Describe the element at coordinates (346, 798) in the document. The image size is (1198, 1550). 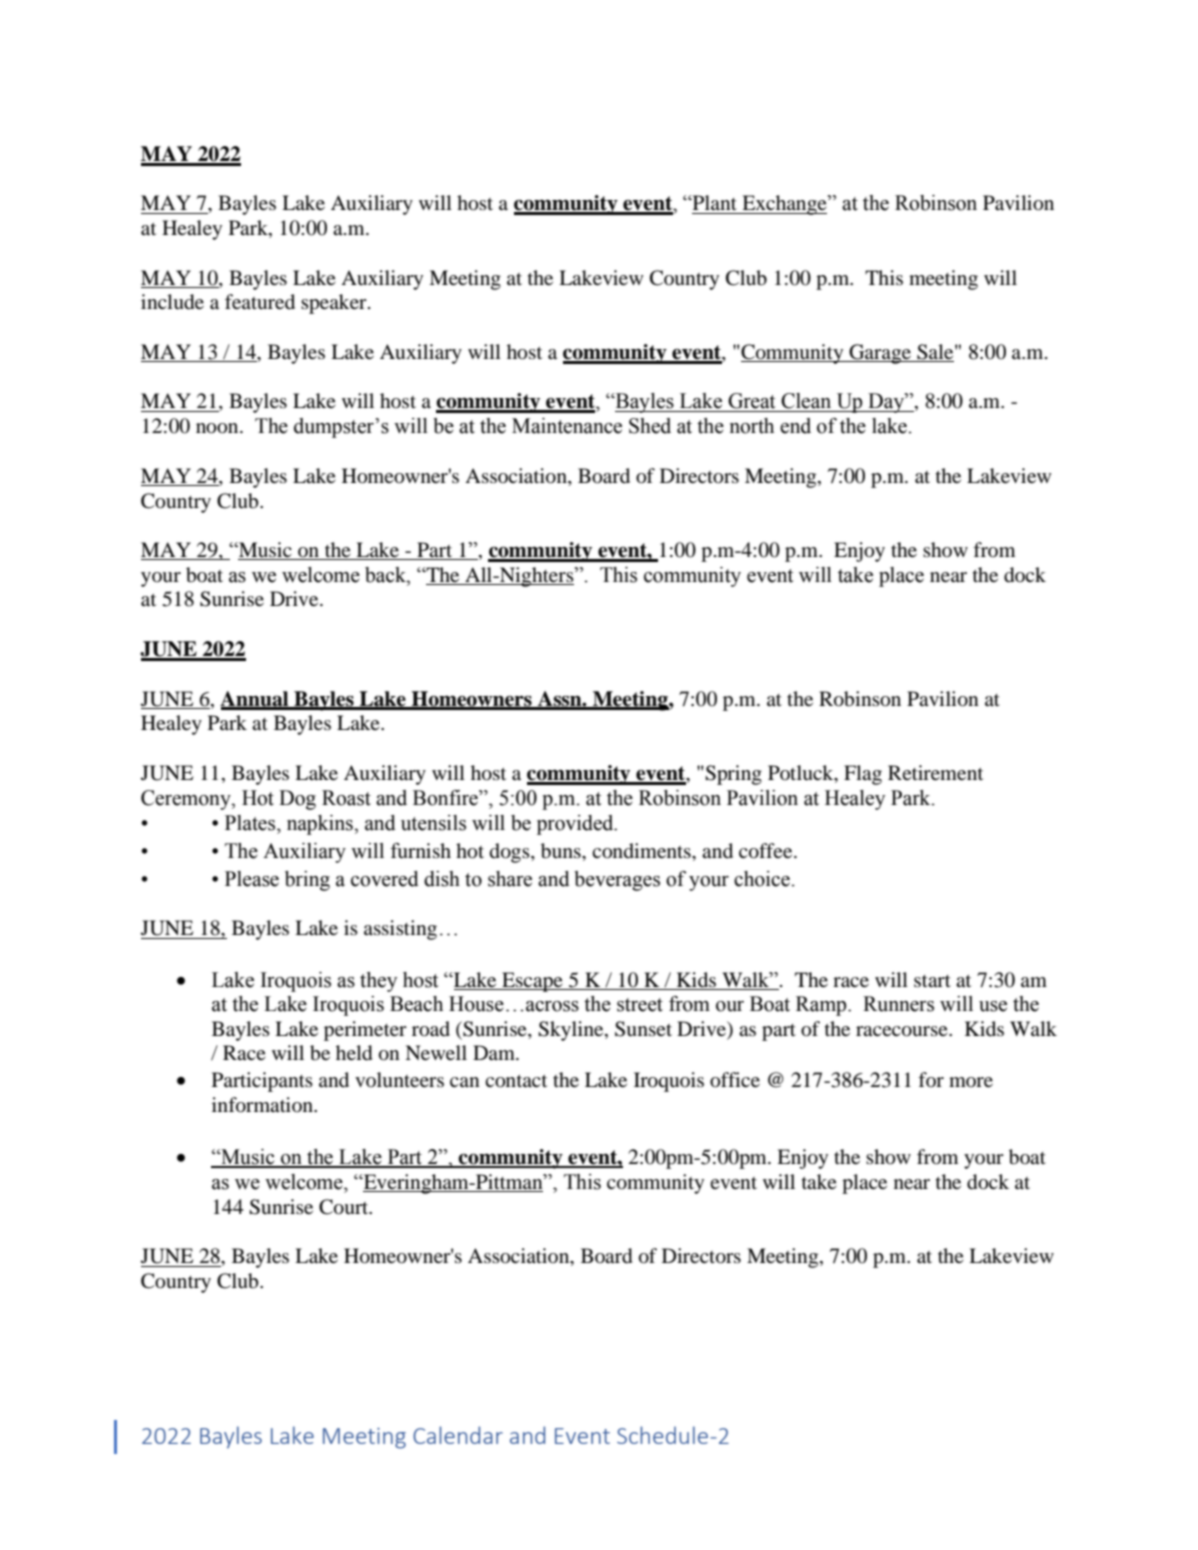
I see `Roast` at that location.
